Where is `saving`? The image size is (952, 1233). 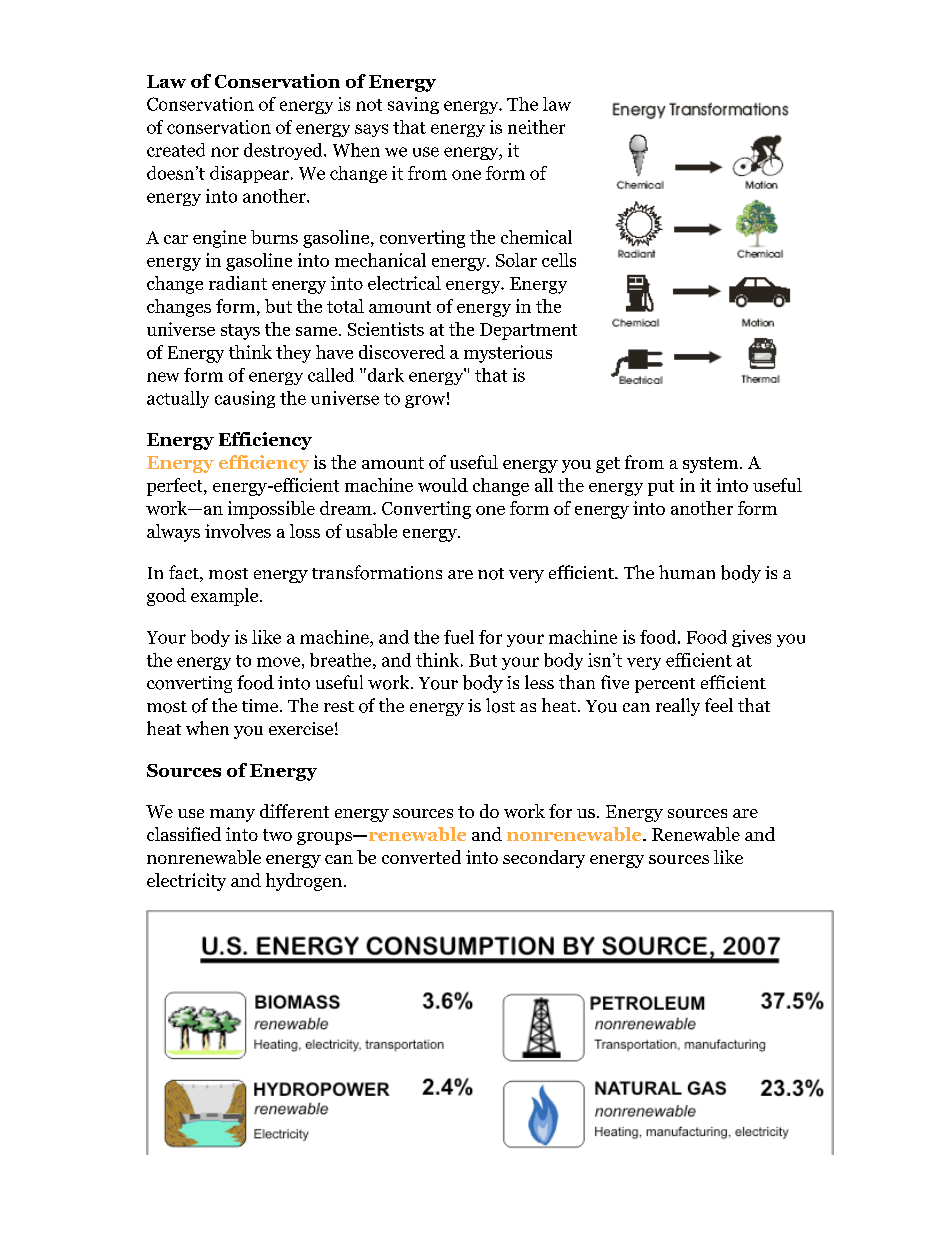 saving is located at coordinates (413, 105).
